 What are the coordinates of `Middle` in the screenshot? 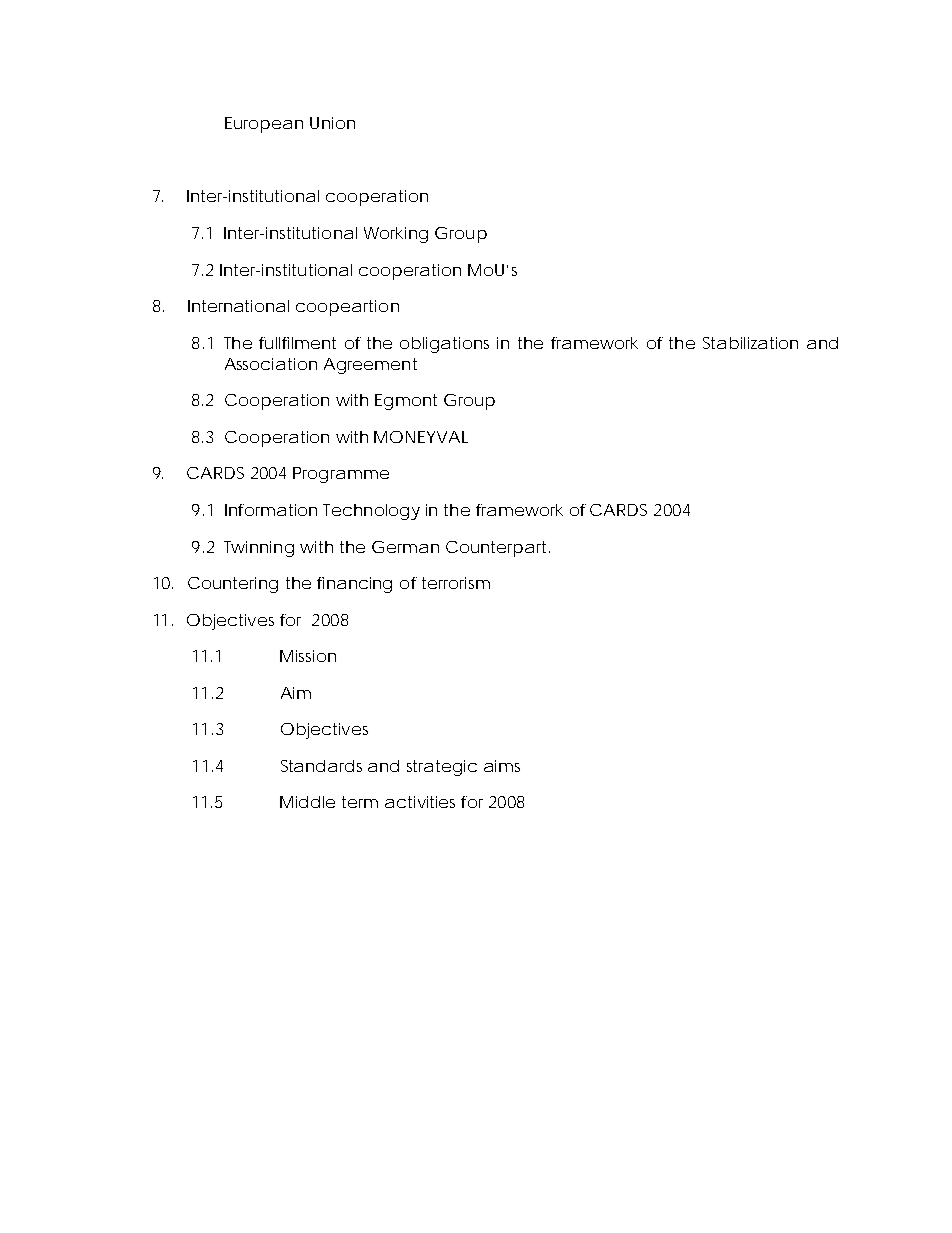 It's located at (307, 802).
